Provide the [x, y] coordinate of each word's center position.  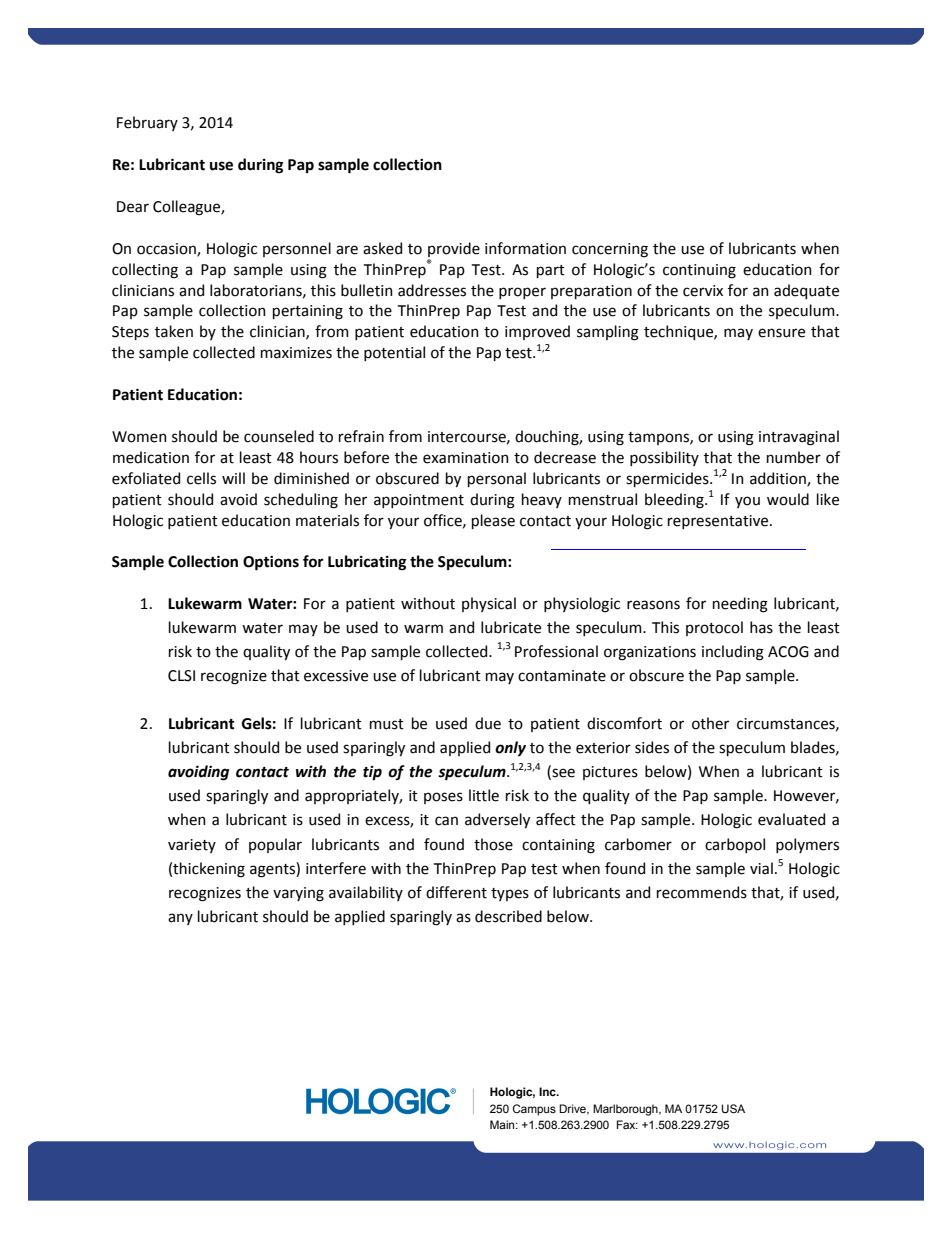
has [761, 627]
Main [503, 1124]
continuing [699, 271]
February [147, 123]
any [180, 919]
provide [454, 249]
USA [733, 1108]
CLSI [181, 676]
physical [489, 604]
